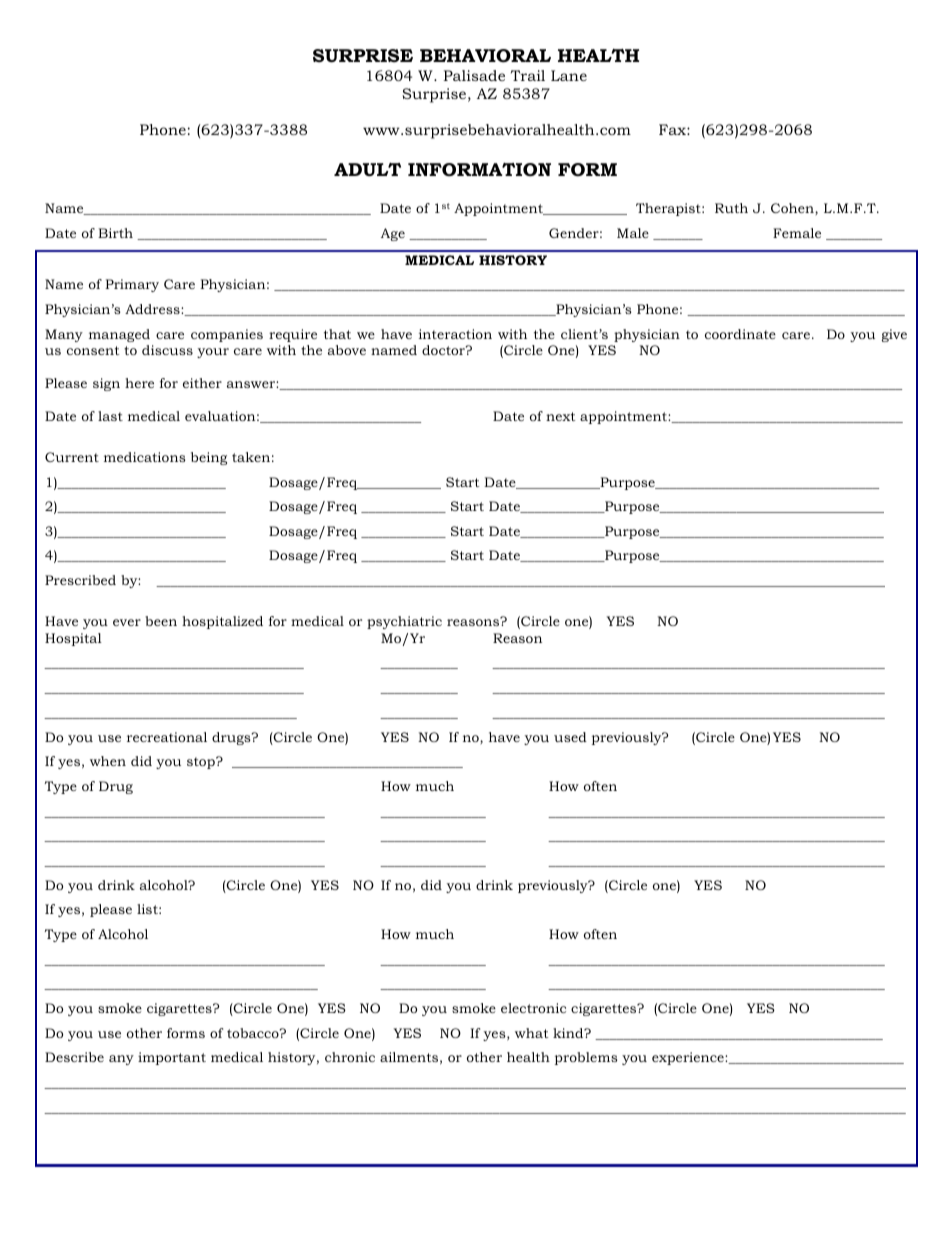 The image size is (952, 1233). Describe the element at coordinates (894, 335) in the document. I see `give` at that location.
